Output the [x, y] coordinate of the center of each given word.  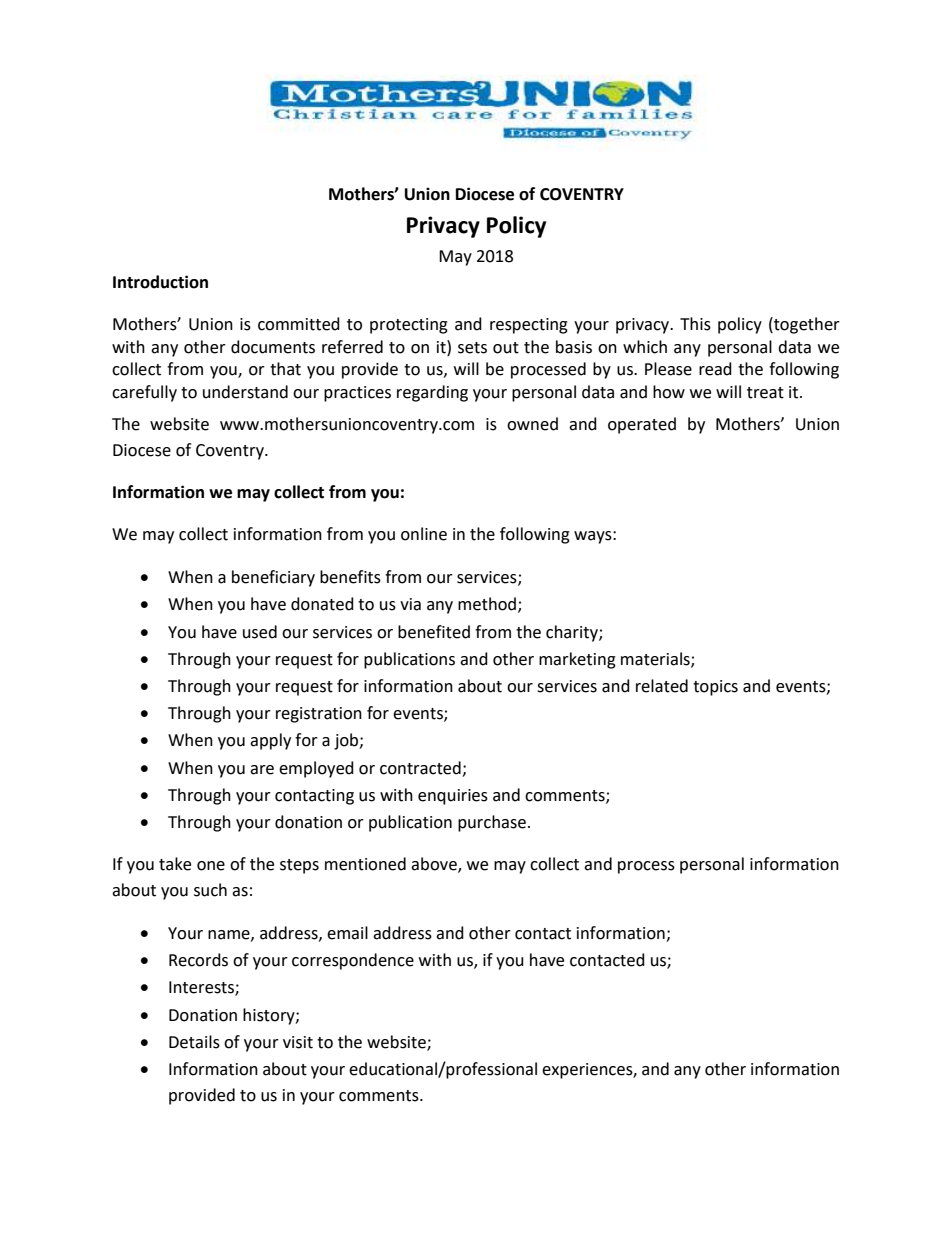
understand [245, 392]
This [695, 324]
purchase [492, 823]
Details [194, 1042]
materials [656, 659]
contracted [420, 768]
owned [532, 424]
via [410, 604]
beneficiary [273, 578]
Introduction [160, 282]
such [210, 890]
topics [715, 688]
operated [642, 425]
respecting [529, 326]
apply [270, 741]
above [435, 864]
